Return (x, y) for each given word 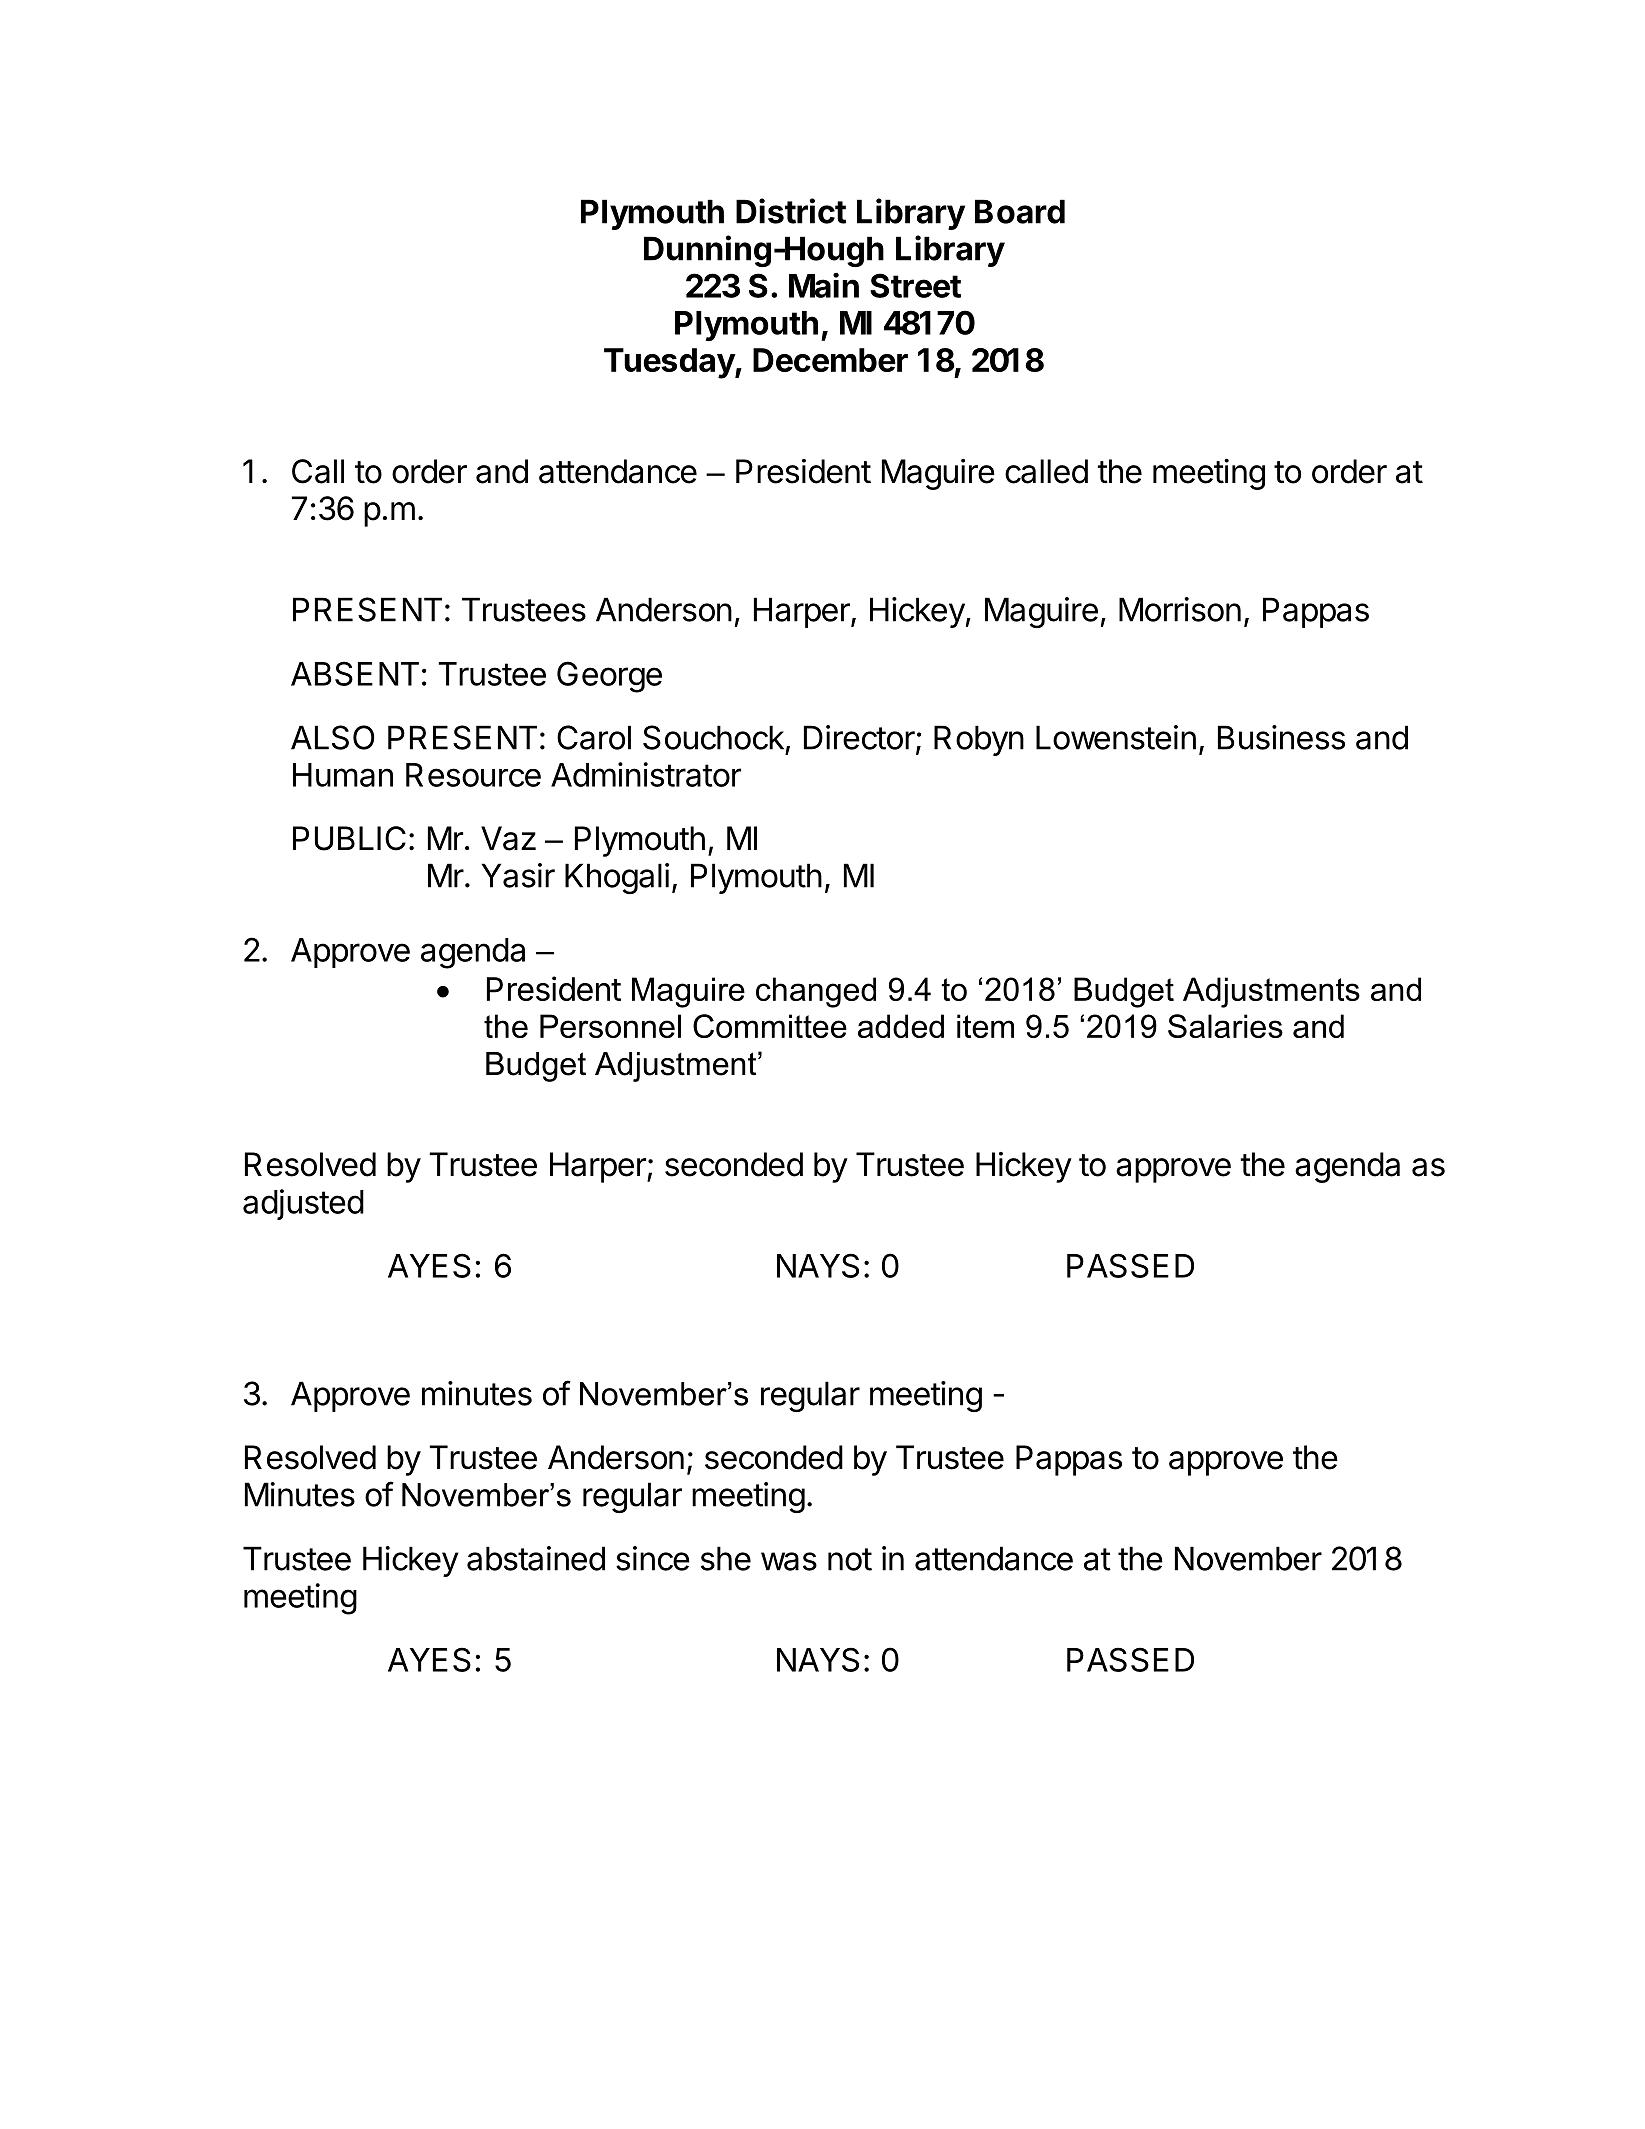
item (985, 1026)
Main (824, 285)
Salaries (1225, 1026)
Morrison (1180, 609)
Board (1020, 211)
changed (816, 992)
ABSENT (355, 673)
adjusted (303, 1204)
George (609, 677)
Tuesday (670, 363)
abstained (536, 1558)
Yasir (518, 875)
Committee (770, 1026)
